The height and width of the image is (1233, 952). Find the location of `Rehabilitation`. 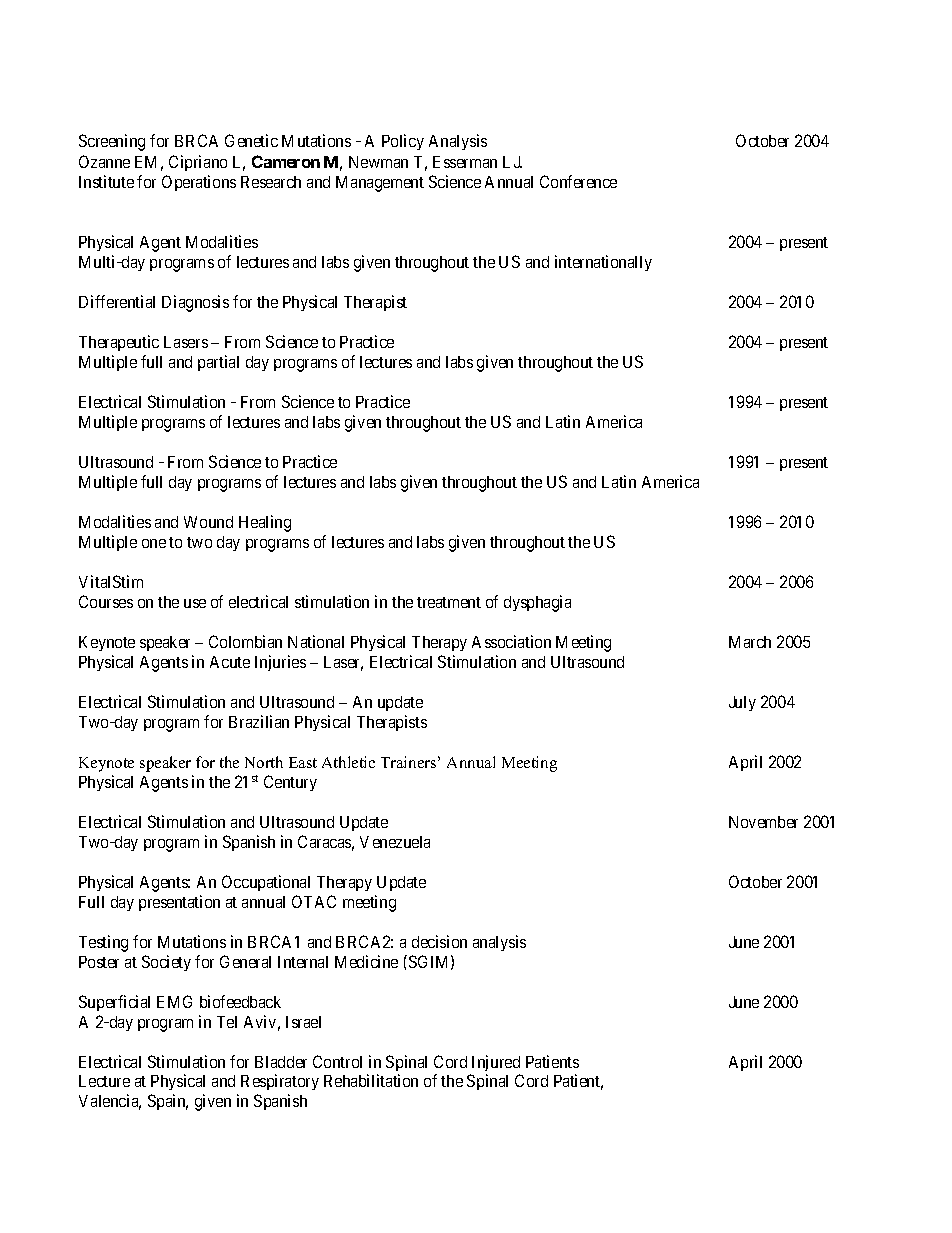

Rehabilitation is located at coordinates (371, 1080).
